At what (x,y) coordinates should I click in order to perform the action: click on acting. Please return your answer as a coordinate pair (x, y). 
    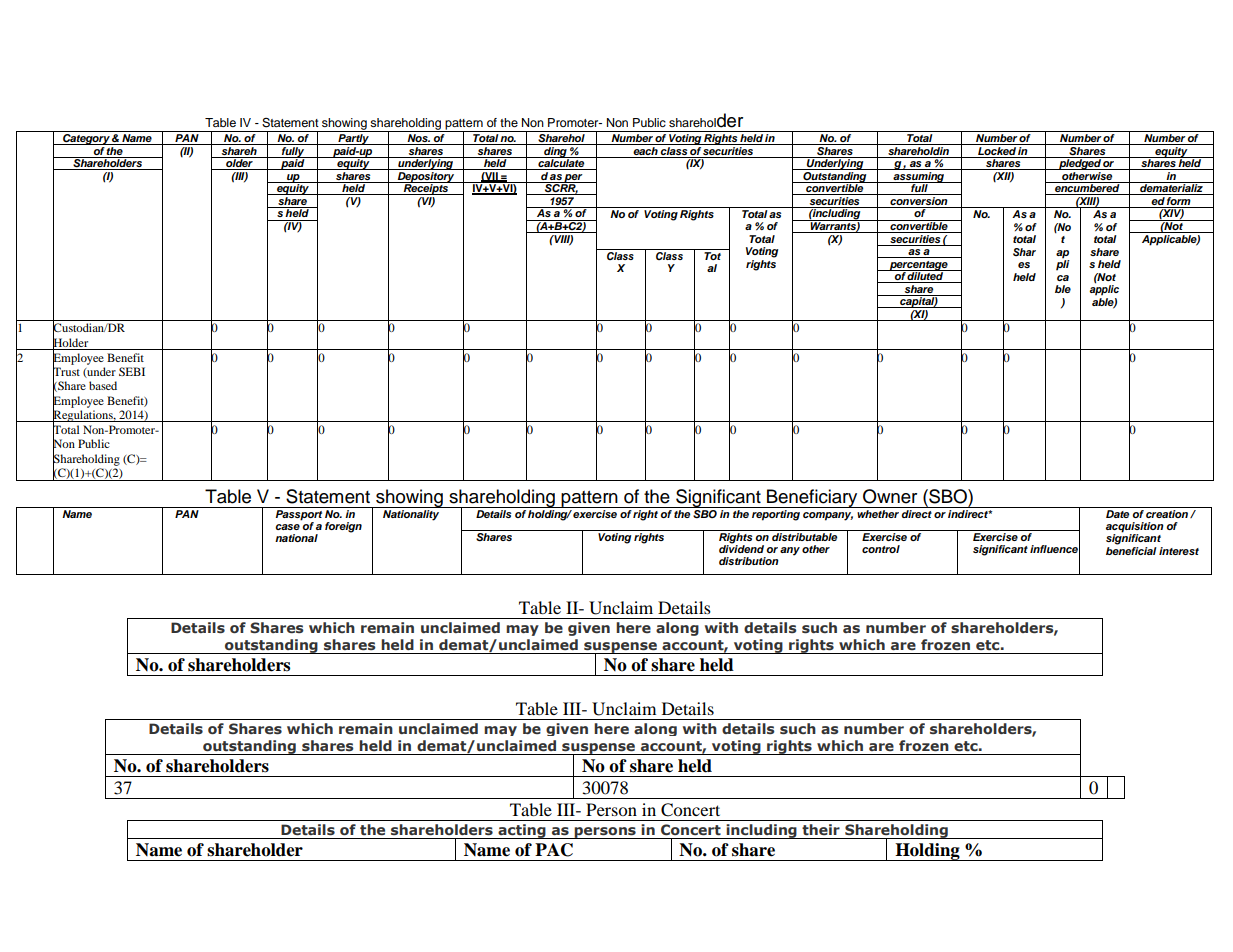
    Looking at the image, I should click on (522, 831).
